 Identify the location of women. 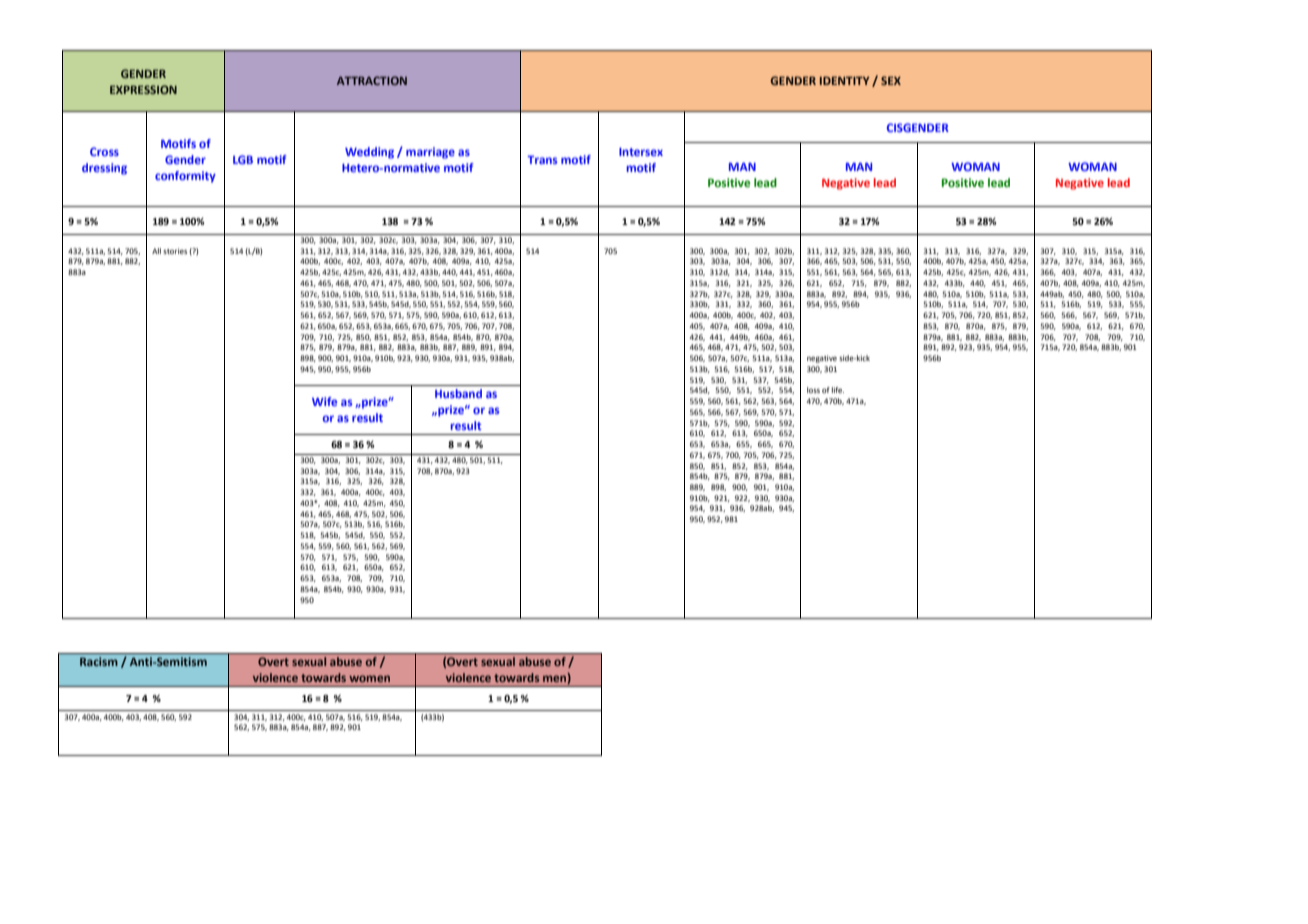
(369, 678).
